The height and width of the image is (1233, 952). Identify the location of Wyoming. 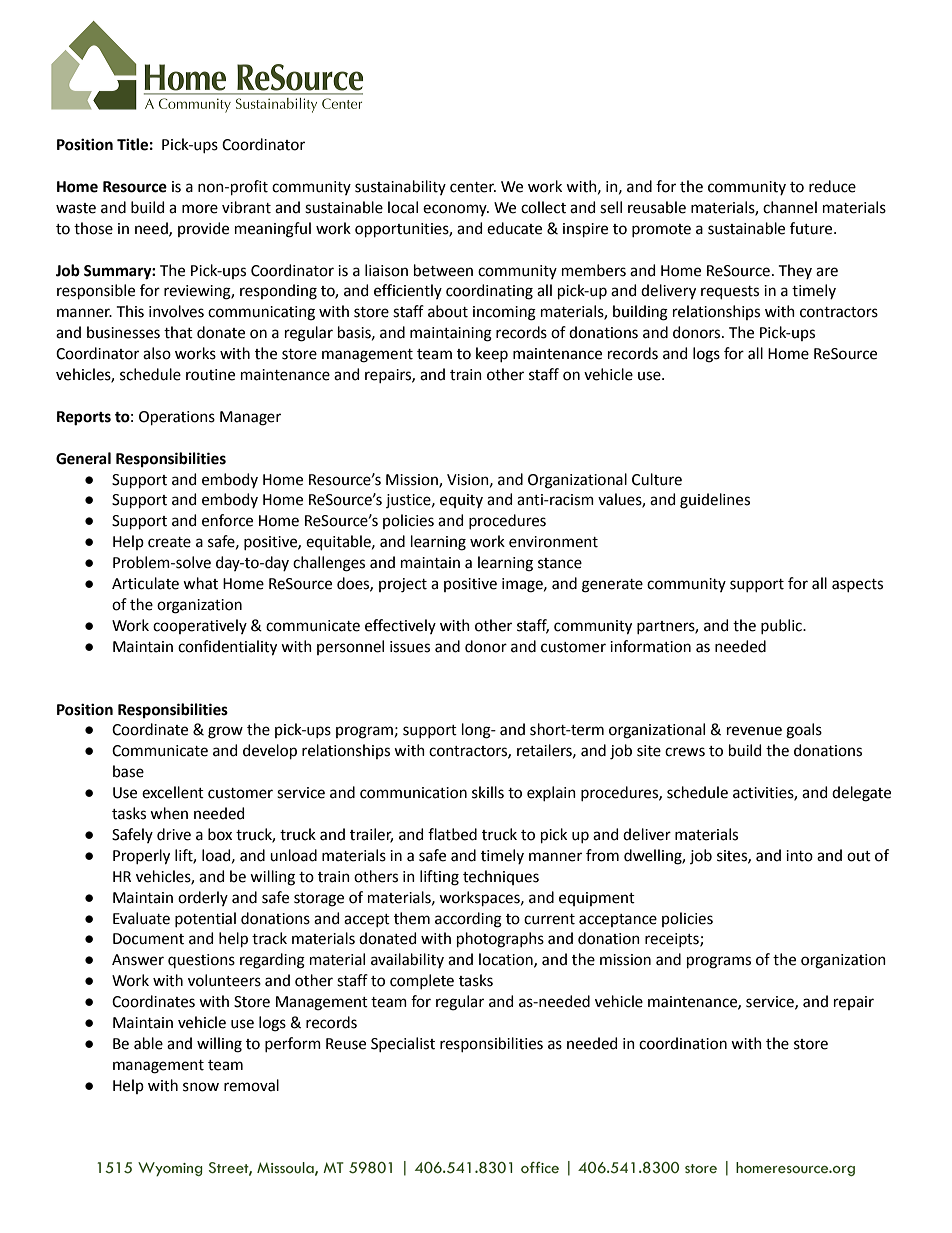
(170, 1169).
